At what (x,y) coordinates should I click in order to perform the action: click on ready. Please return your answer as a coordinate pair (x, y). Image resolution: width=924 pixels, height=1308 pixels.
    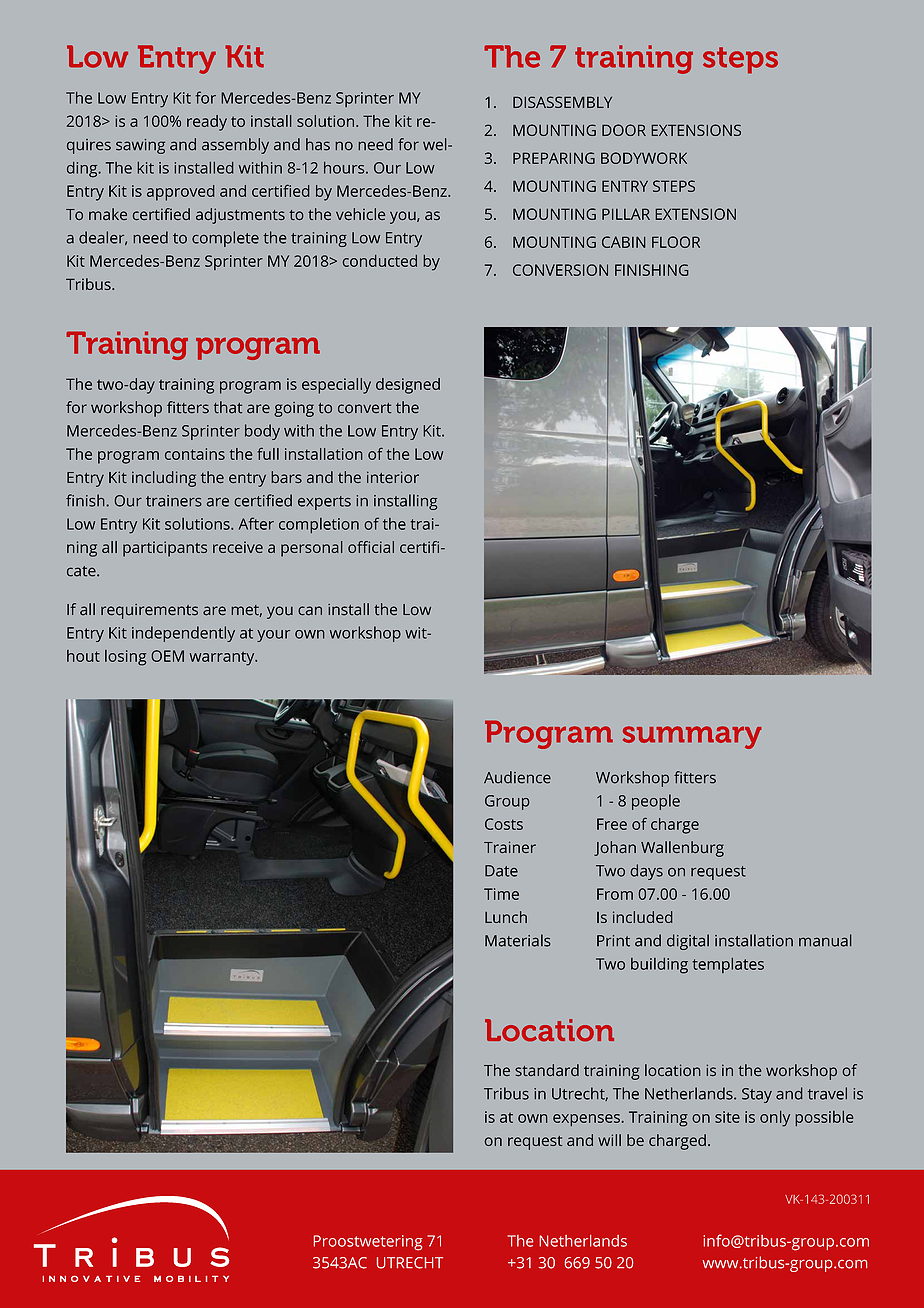
    Looking at the image, I should click on (207, 123).
